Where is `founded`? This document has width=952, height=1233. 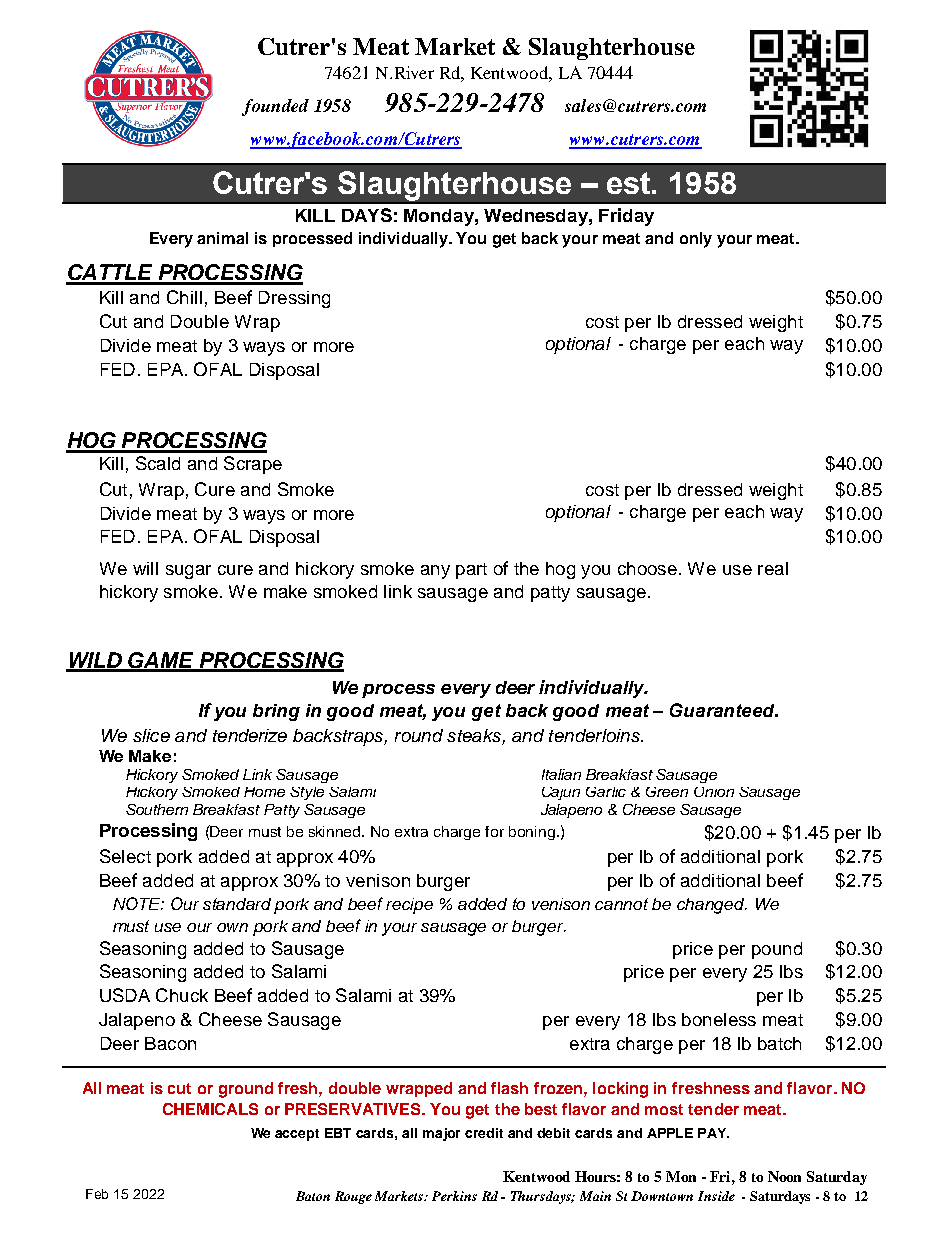
founded is located at coordinates (275, 107).
